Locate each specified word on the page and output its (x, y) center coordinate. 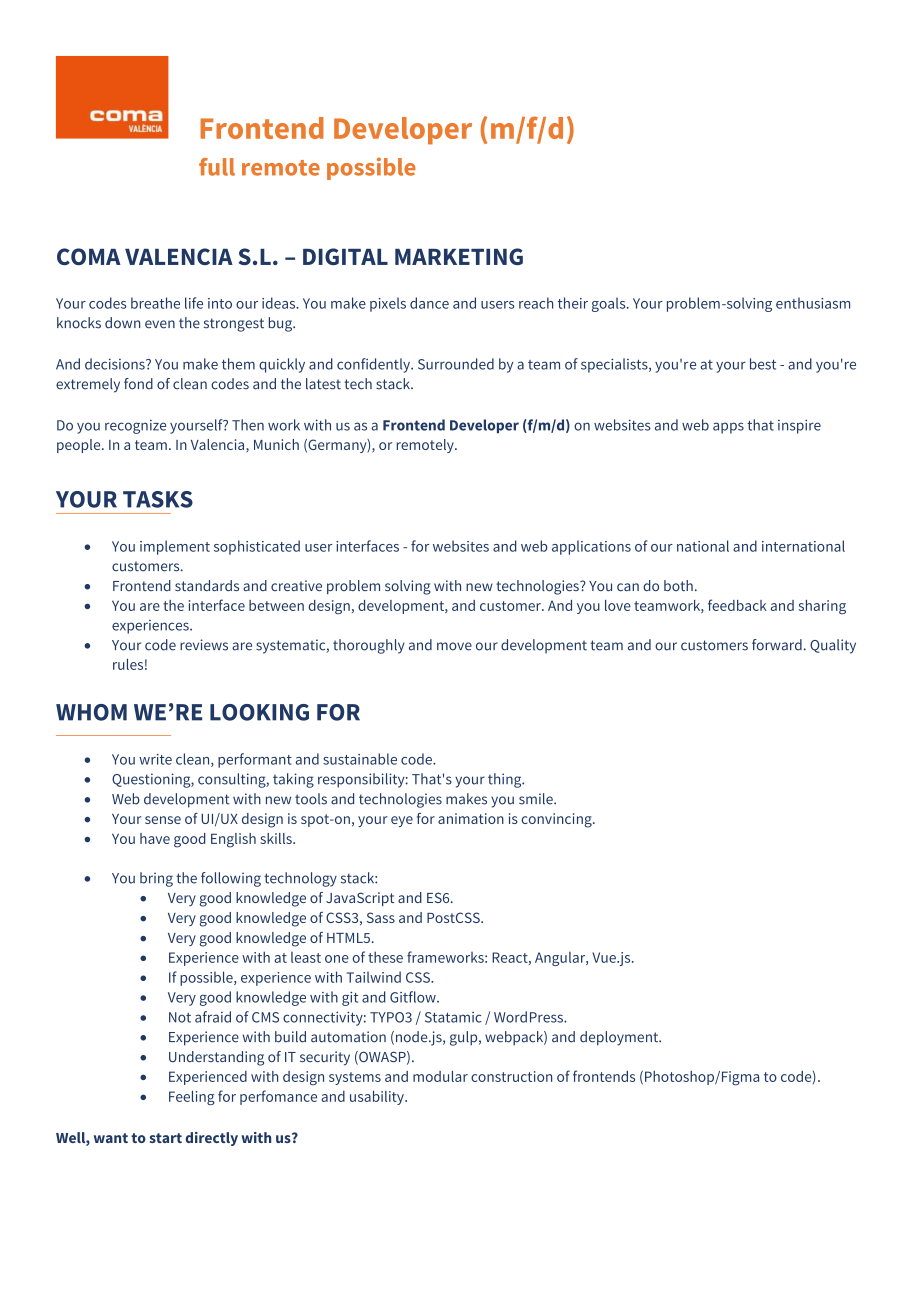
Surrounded (456, 364)
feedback (737, 605)
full (217, 167)
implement (175, 547)
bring (156, 879)
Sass (381, 917)
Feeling (192, 1097)
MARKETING (459, 256)
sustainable (360, 759)
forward (777, 645)
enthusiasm (813, 303)
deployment (620, 1038)
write (155, 759)
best (763, 364)
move (454, 646)
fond (138, 384)
